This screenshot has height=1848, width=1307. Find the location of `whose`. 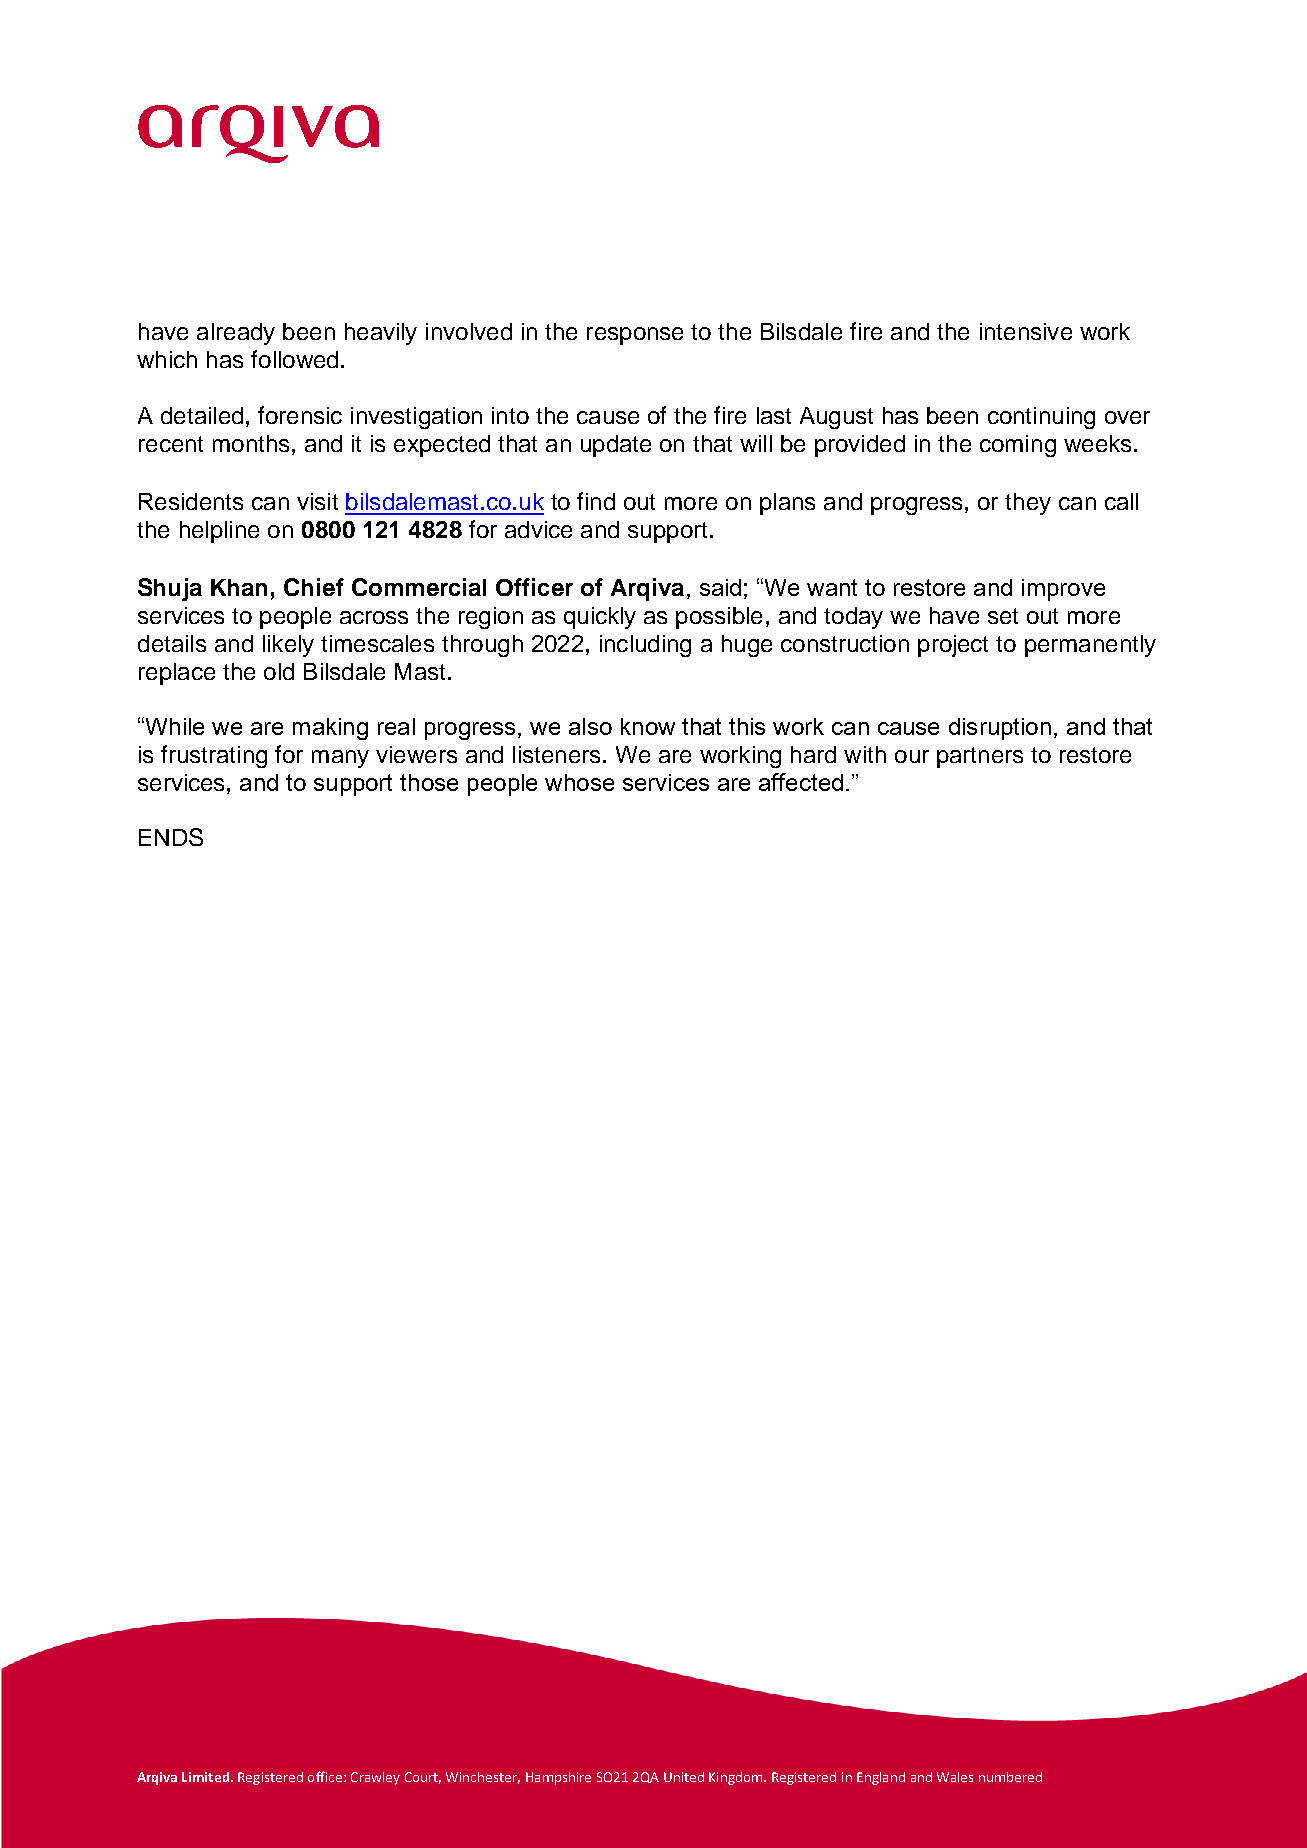

whose is located at coordinates (579, 782).
